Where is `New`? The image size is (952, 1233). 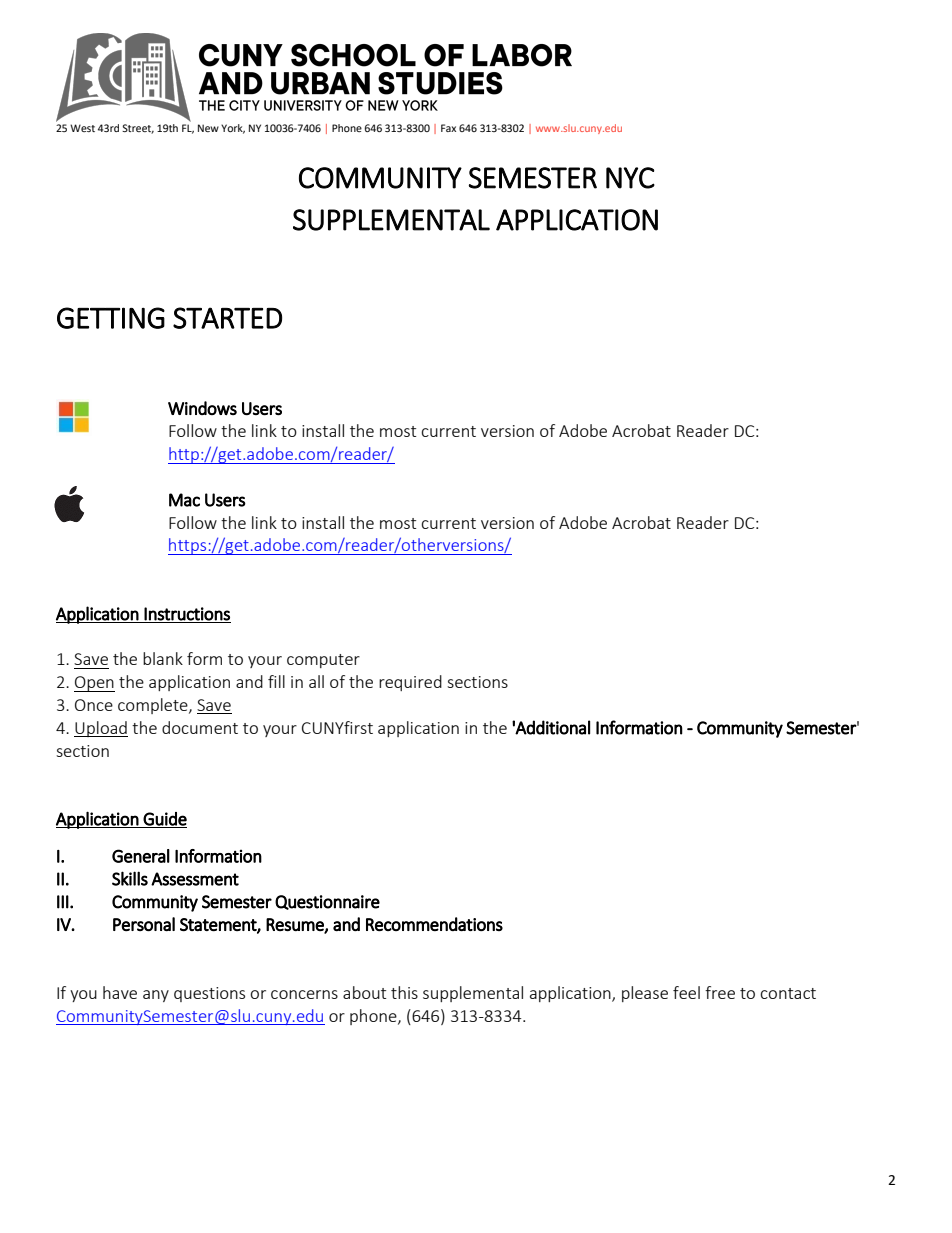 New is located at coordinates (208, 128).
